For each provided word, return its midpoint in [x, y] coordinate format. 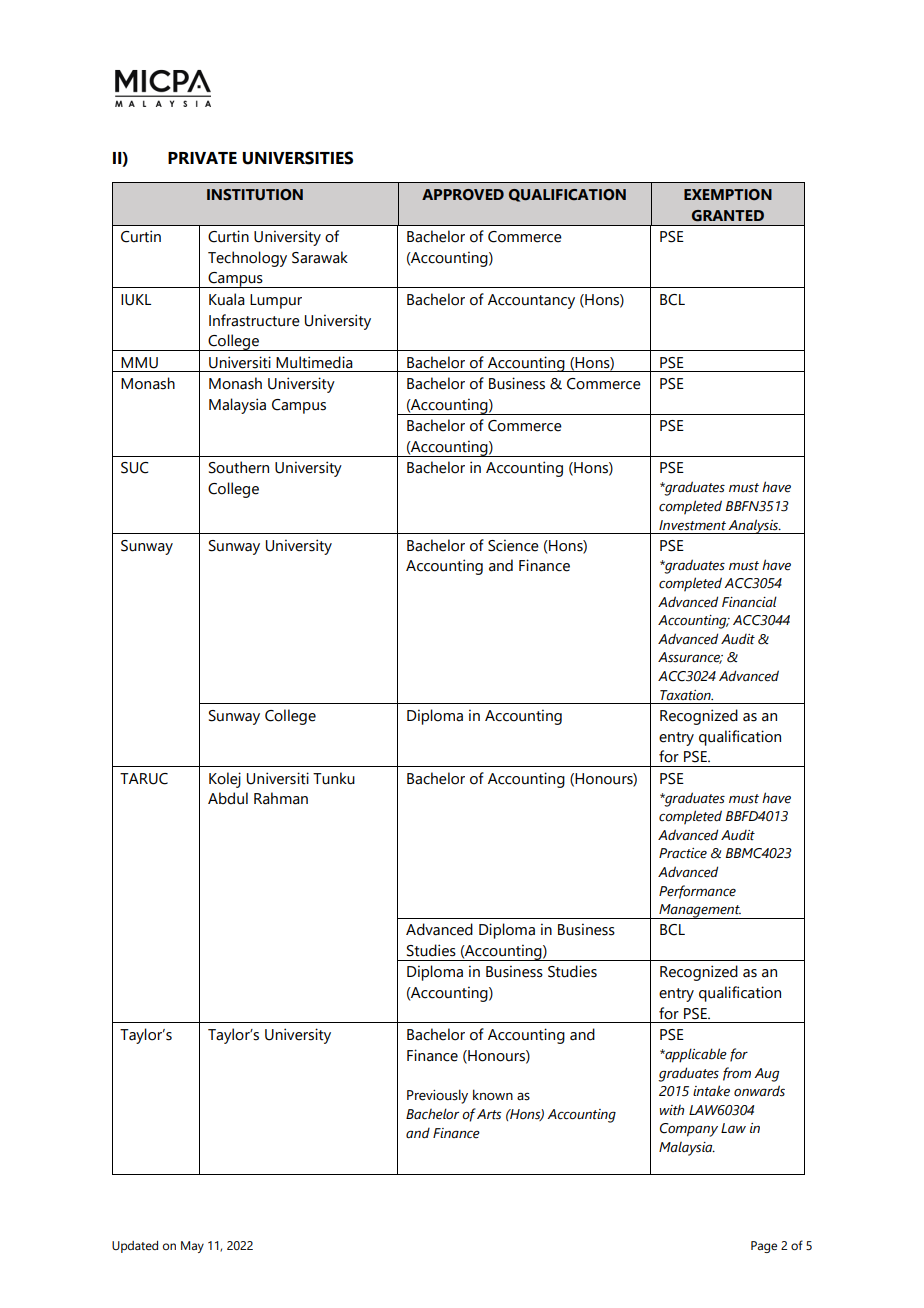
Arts [489, 1114]
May [192, 1247]
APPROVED [463, 194]
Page [764, 1247]
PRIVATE [202, 158]
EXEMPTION [728, 194]
